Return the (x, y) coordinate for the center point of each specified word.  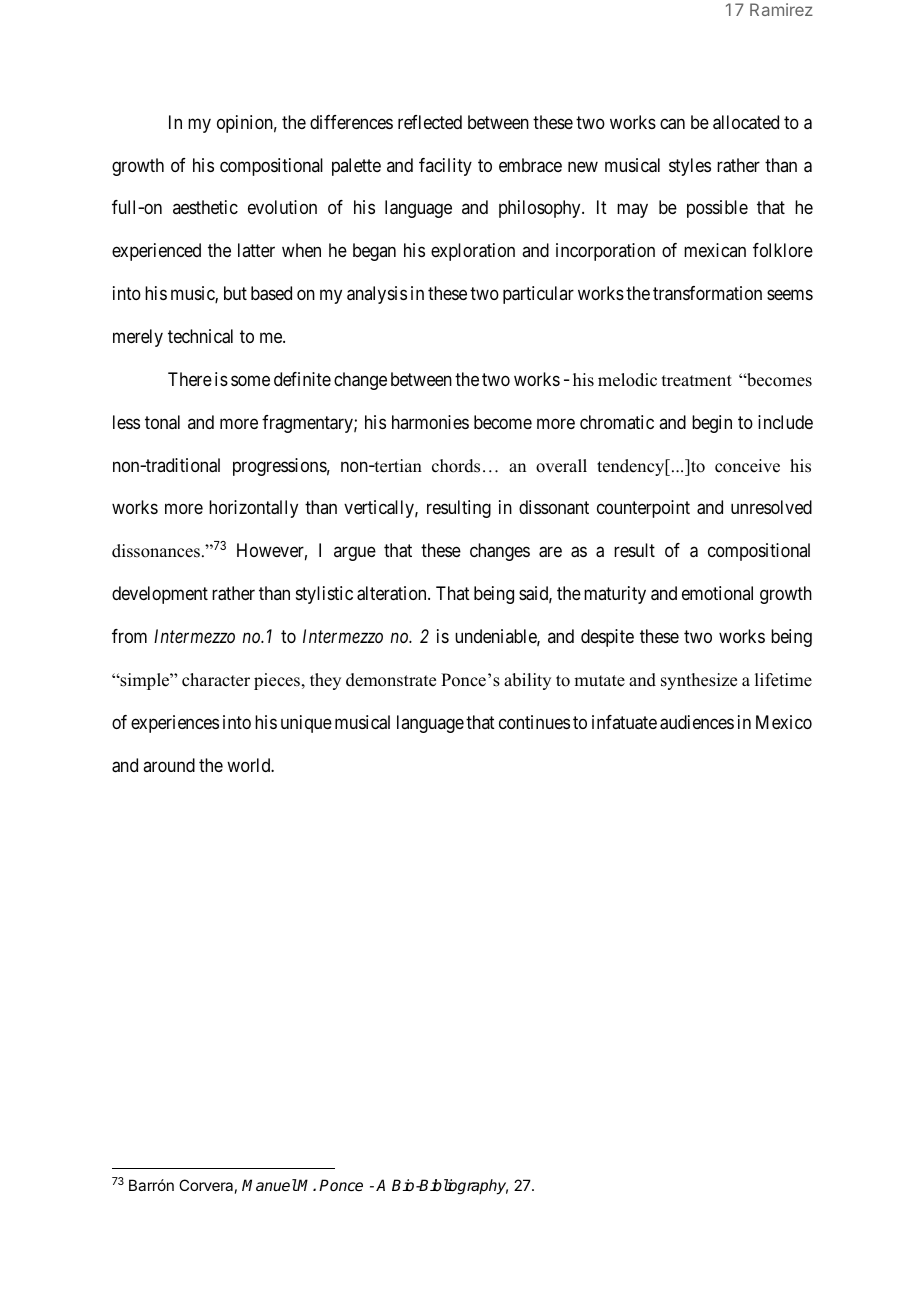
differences (351, 122)
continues (534, 722)
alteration (393, 593)
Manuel (269, 1185)
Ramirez (781, 9)
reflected (430, 122)
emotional (717, 593)
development (160, 595)
